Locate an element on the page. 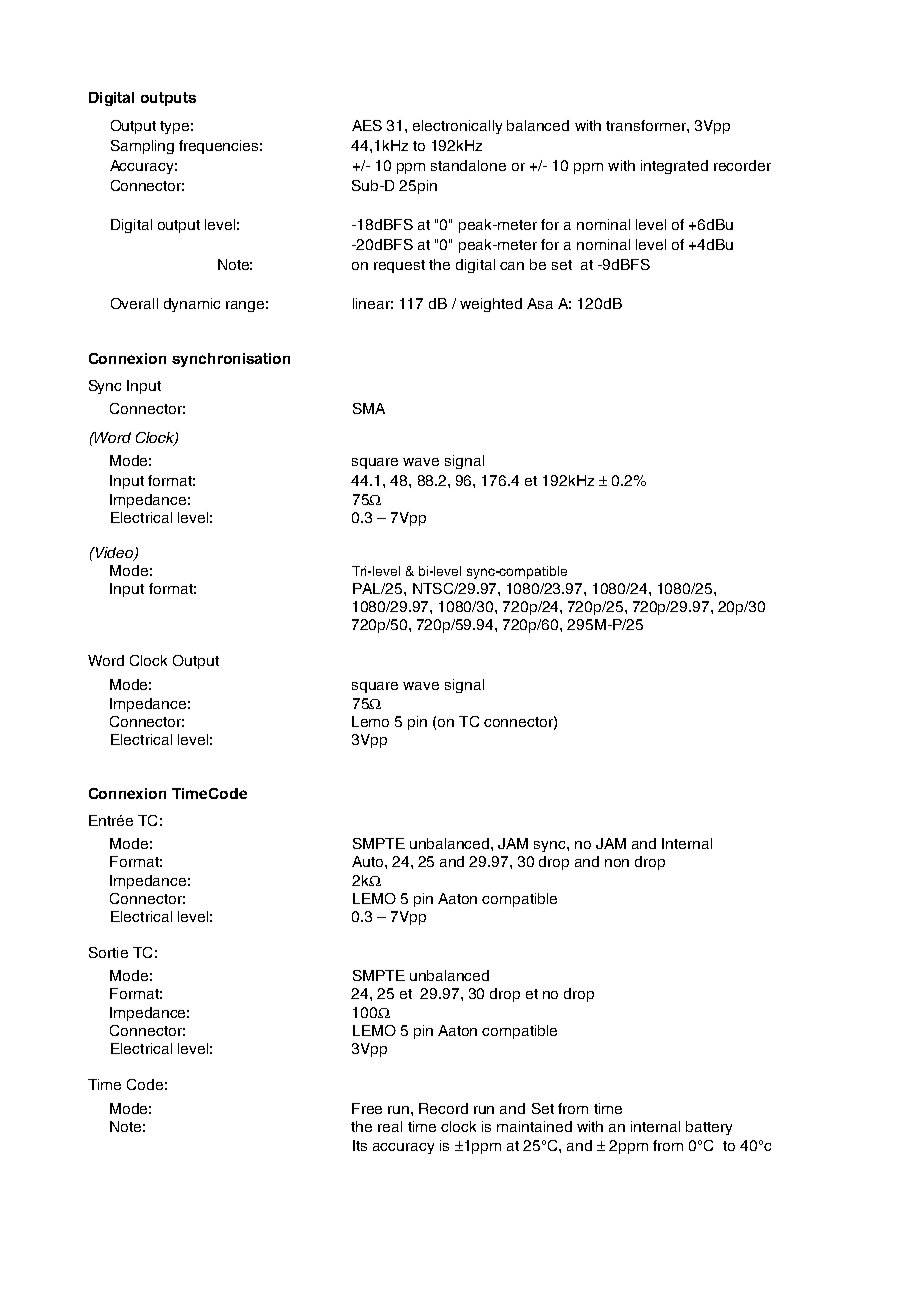 The image size is (924, 1308). non is located at coordinates (617, 863).
